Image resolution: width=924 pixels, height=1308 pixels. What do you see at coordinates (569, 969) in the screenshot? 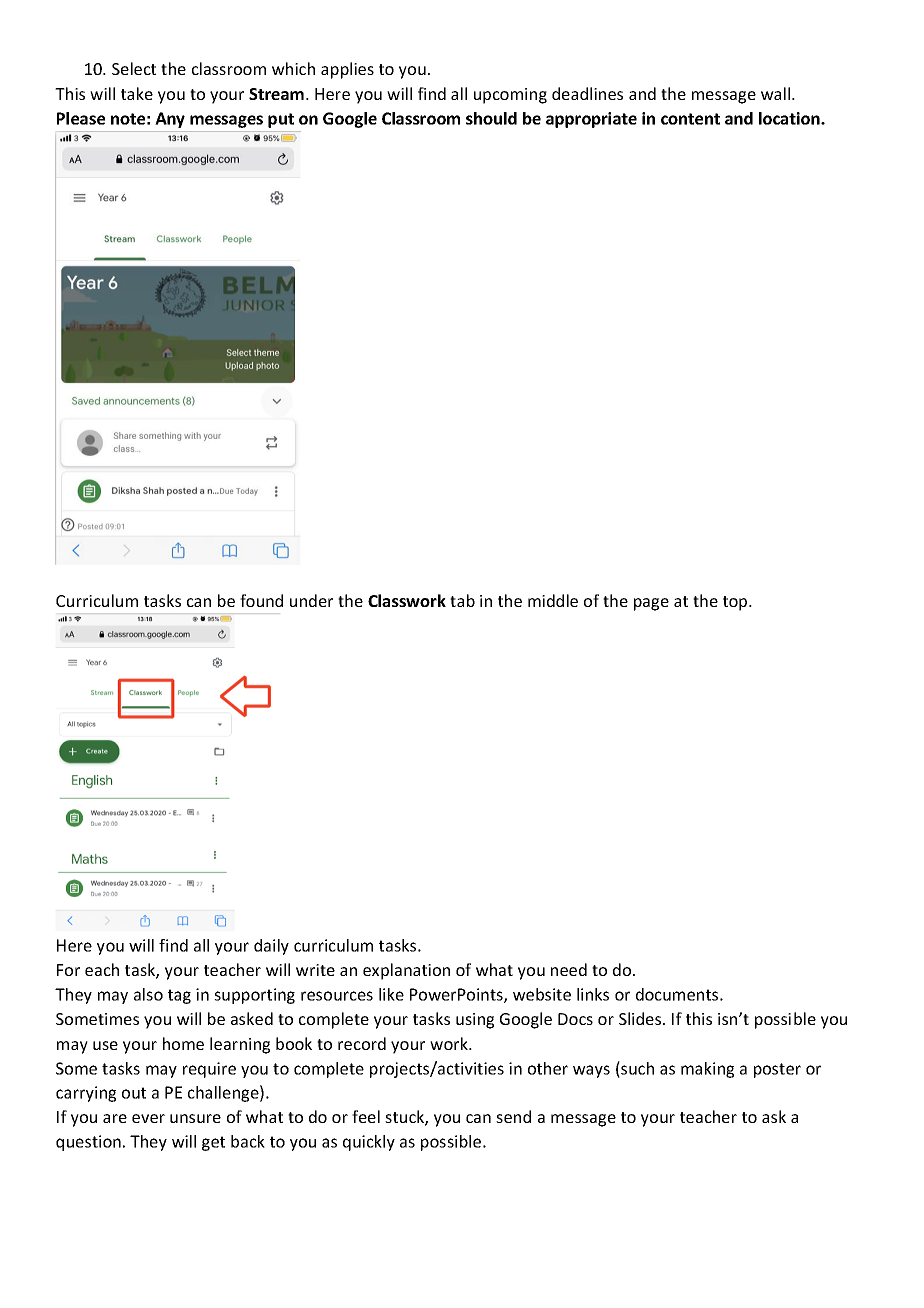
I see `need` at bounding box center [569, 969].
